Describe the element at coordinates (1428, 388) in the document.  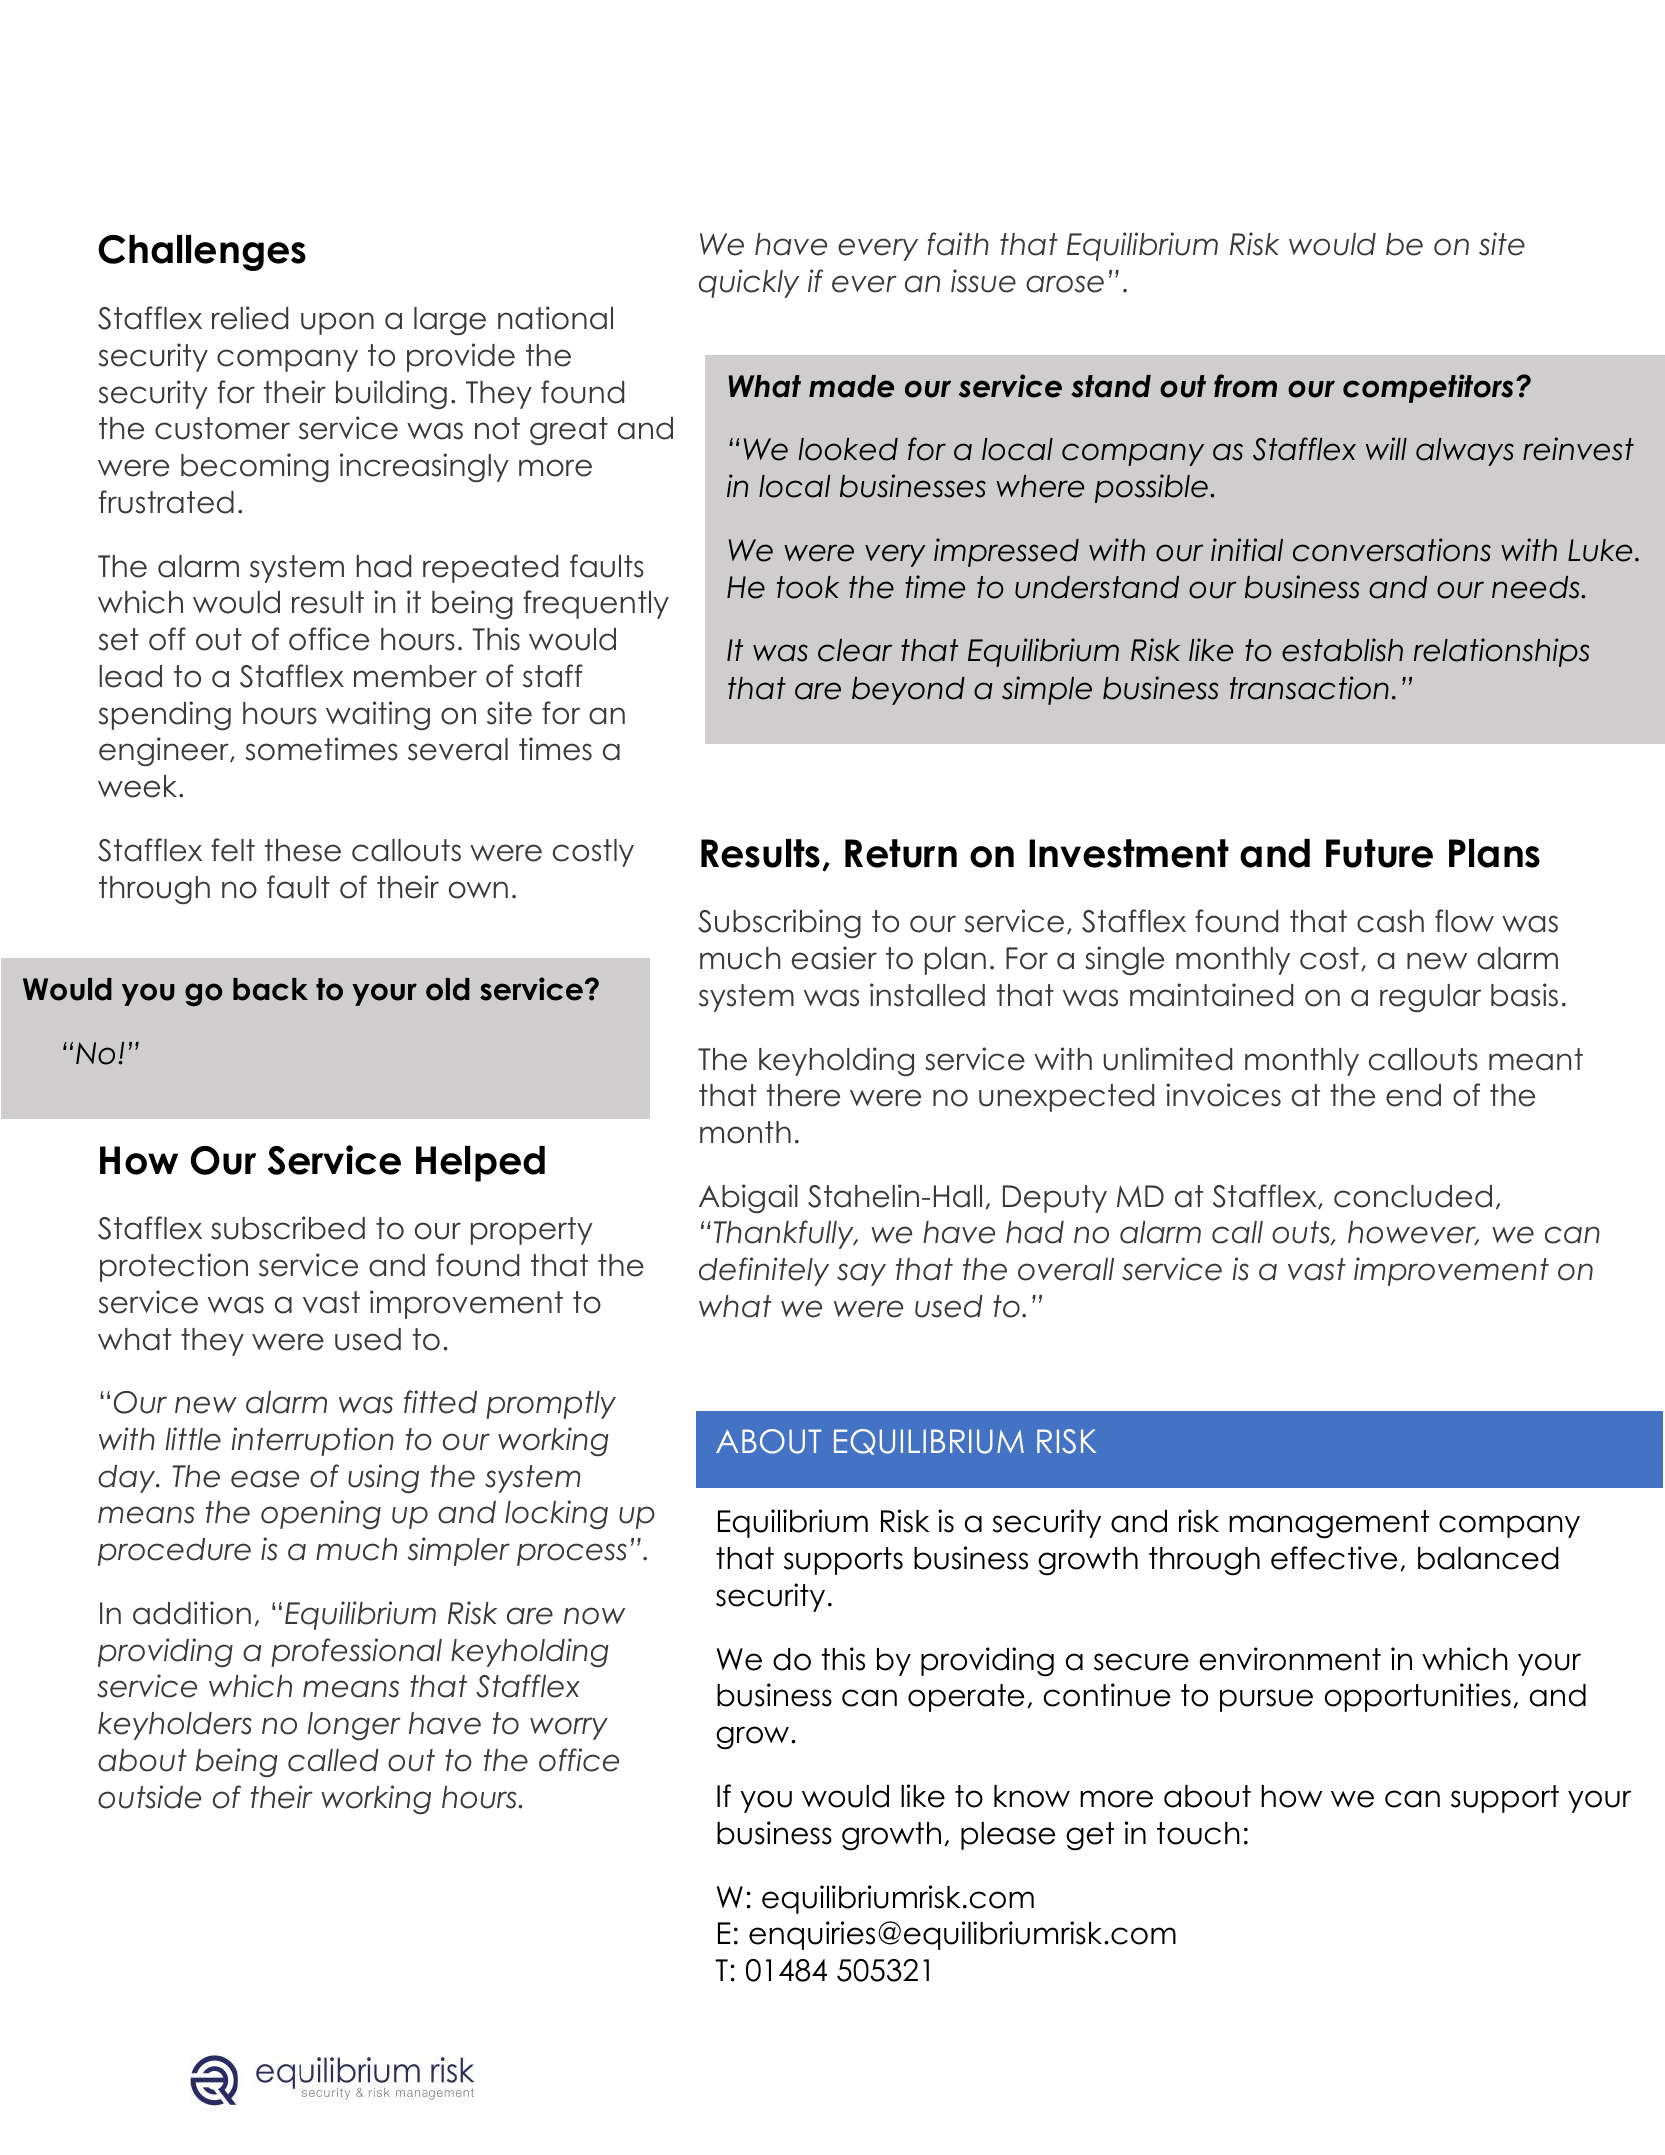
I see `competitors` at that location.
